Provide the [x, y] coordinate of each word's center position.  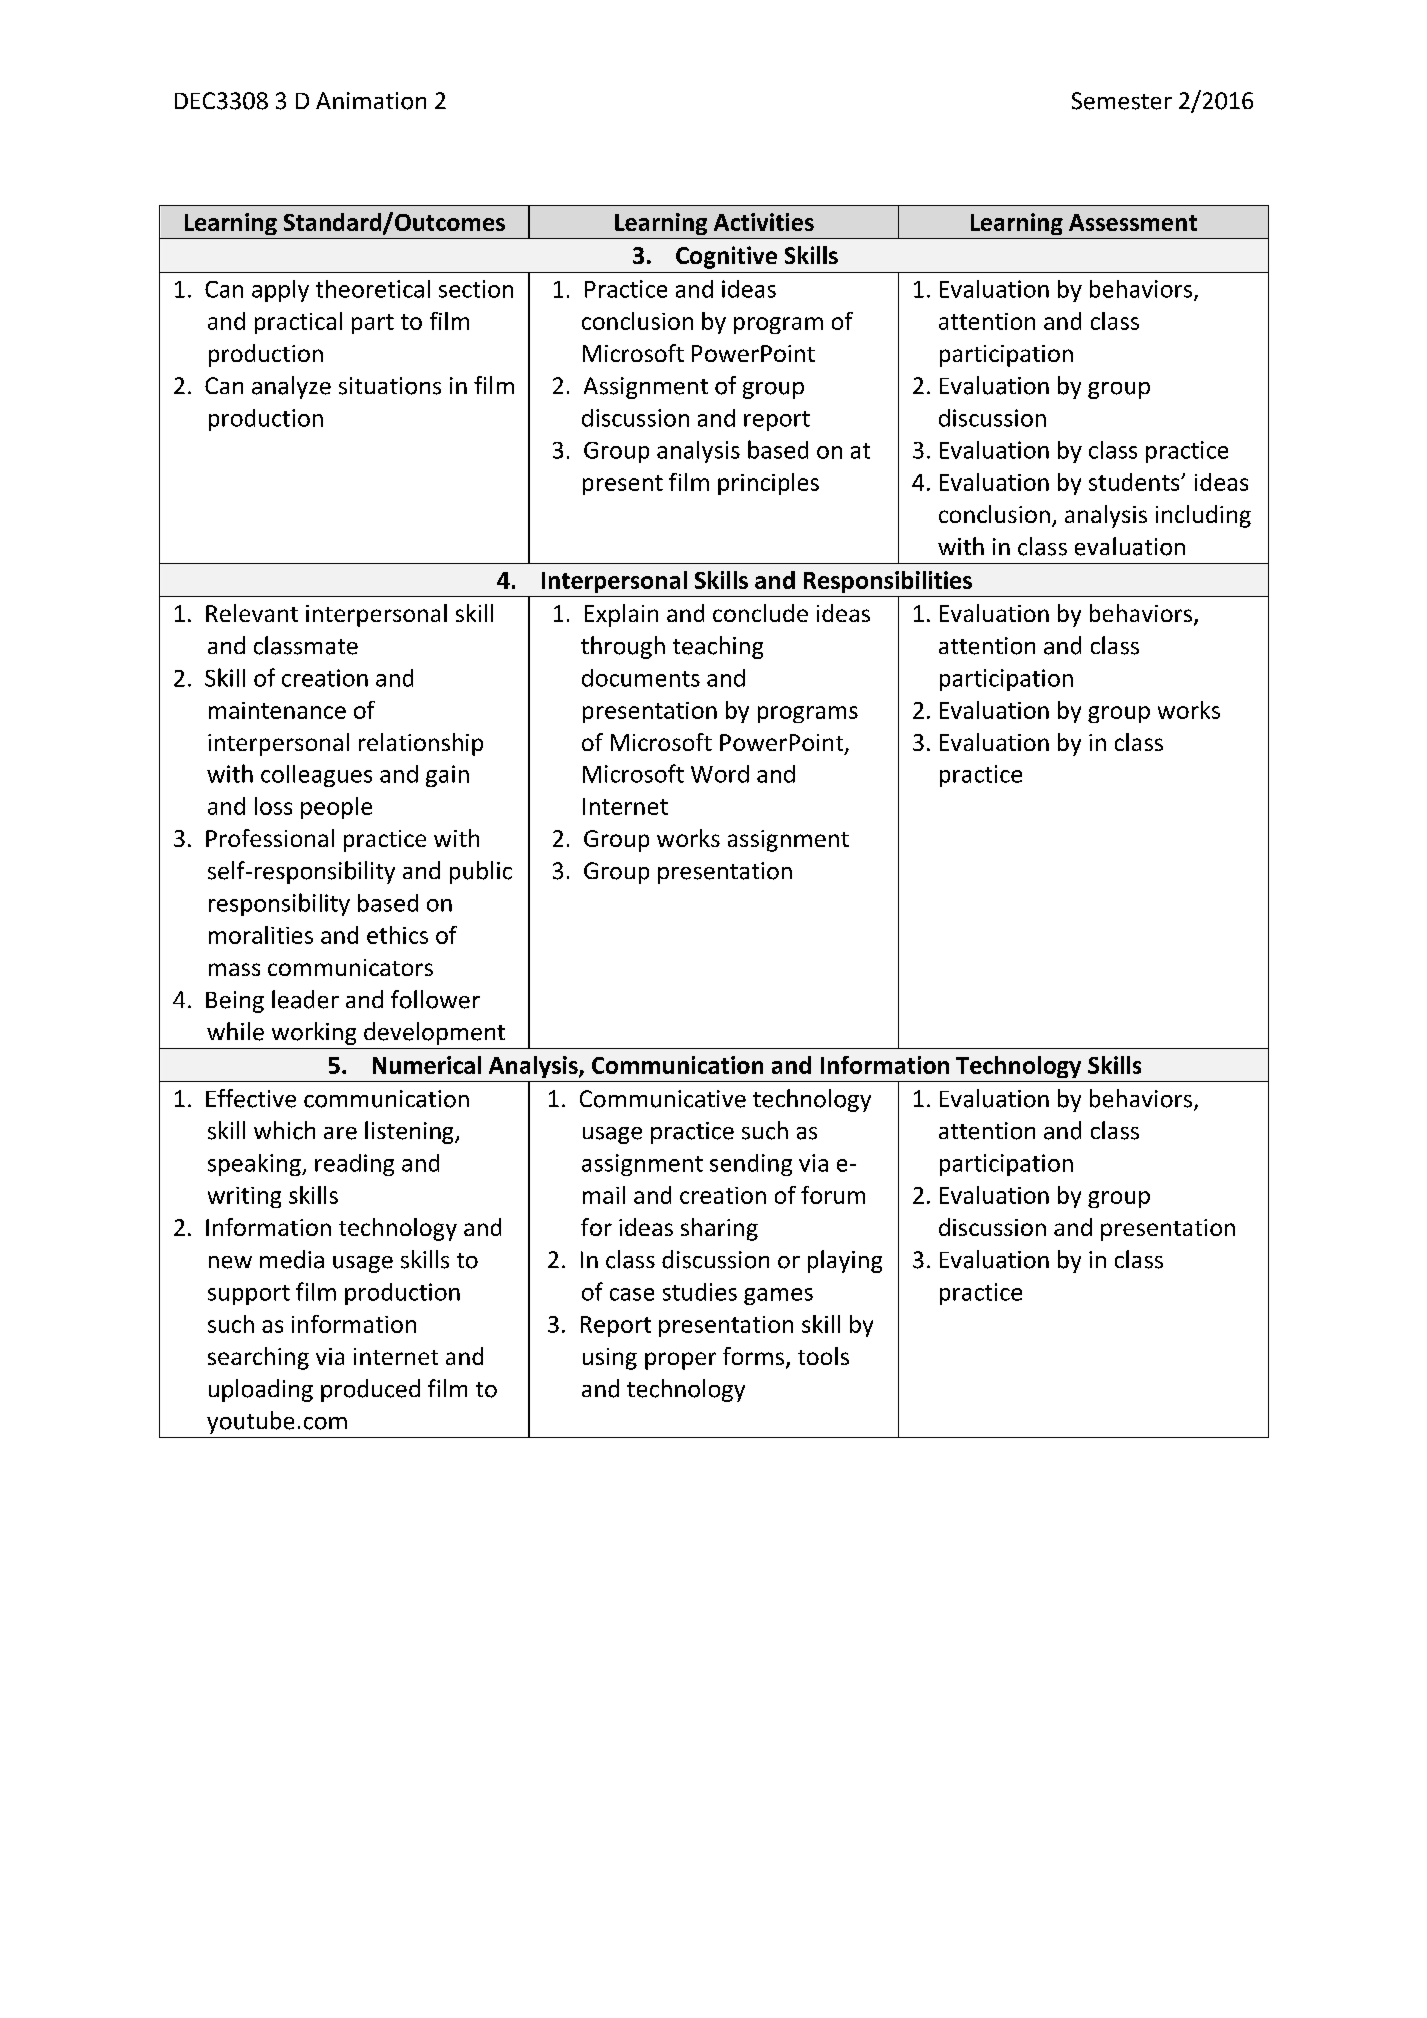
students [1135, 482]
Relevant [252, 613]
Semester [1122, 101]
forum [833, 1195]
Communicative [663, 1099]
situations [390, 386]
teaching [718, 647]
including [1203, 516]
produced [370, 1390]
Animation [371, 101]
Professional [270, 838]
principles [768, 484]
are [340, 1133]
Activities [764, 222]
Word [720, 774]
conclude [760, 613]
